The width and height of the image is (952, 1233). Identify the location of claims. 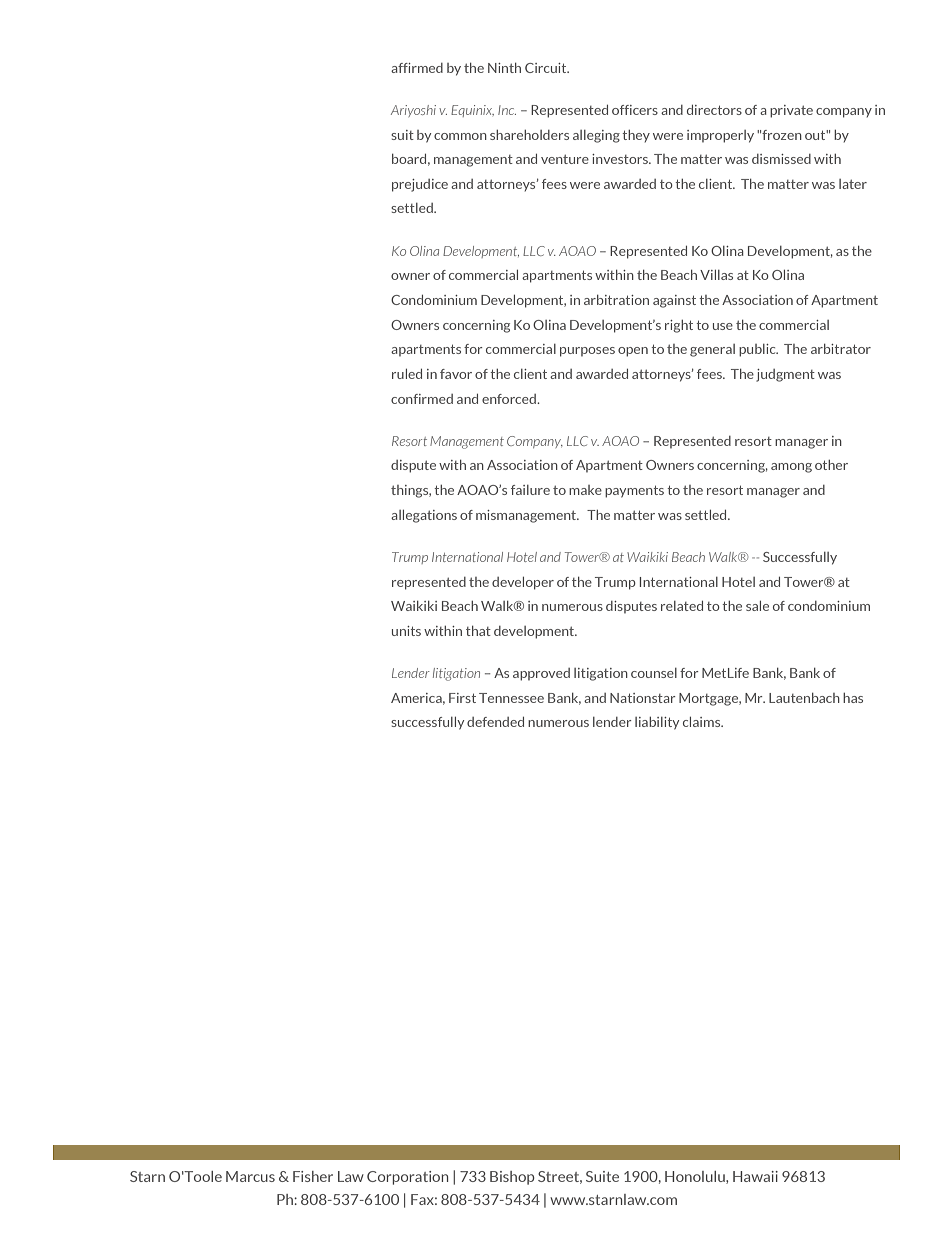
(703, 722).
